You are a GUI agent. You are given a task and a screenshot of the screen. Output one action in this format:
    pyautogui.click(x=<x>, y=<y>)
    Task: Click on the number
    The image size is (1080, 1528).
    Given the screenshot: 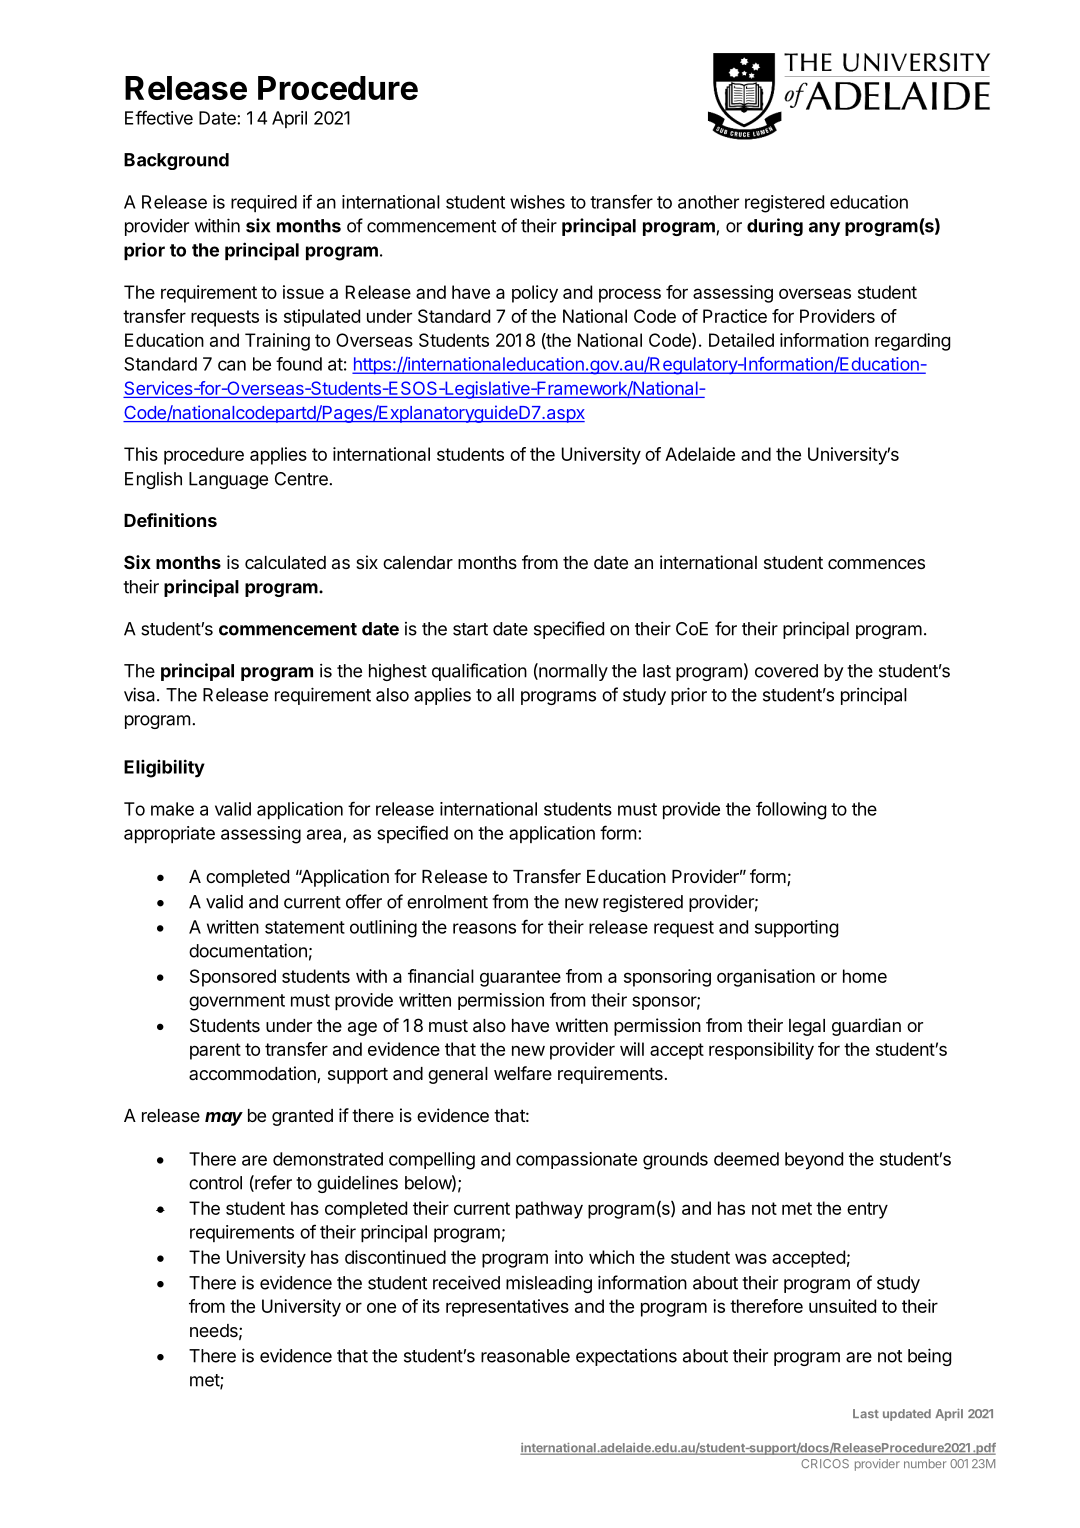 What is the action you would take?
    pyautogui.click(x=925, y=1463)
